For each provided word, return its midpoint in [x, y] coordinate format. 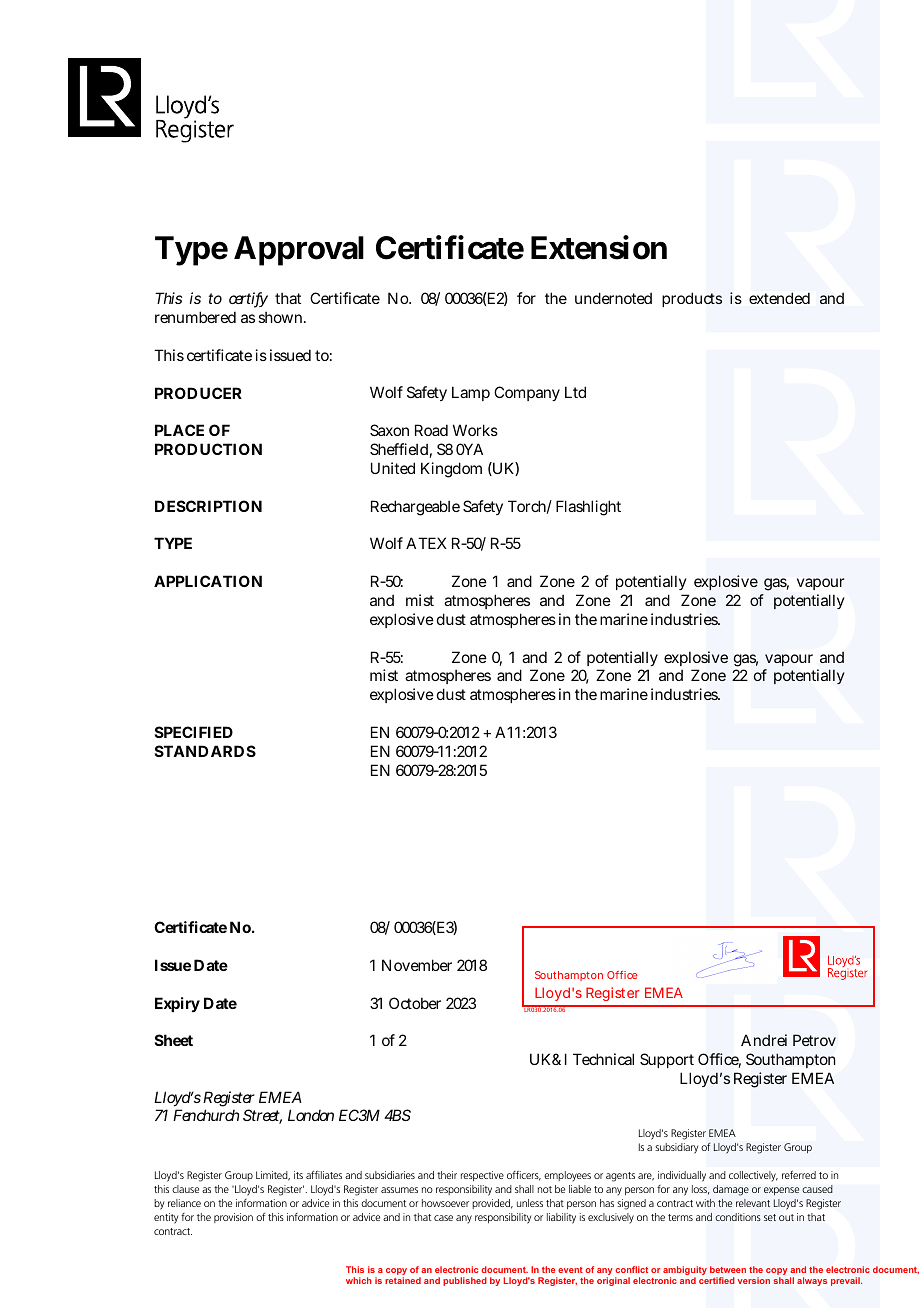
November [417, 965]
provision [233, 1218]
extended [779, 298]
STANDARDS [205, 751]
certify [248, 300]
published [465, 1281]
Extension [599, 247]
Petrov [814, 1040]
